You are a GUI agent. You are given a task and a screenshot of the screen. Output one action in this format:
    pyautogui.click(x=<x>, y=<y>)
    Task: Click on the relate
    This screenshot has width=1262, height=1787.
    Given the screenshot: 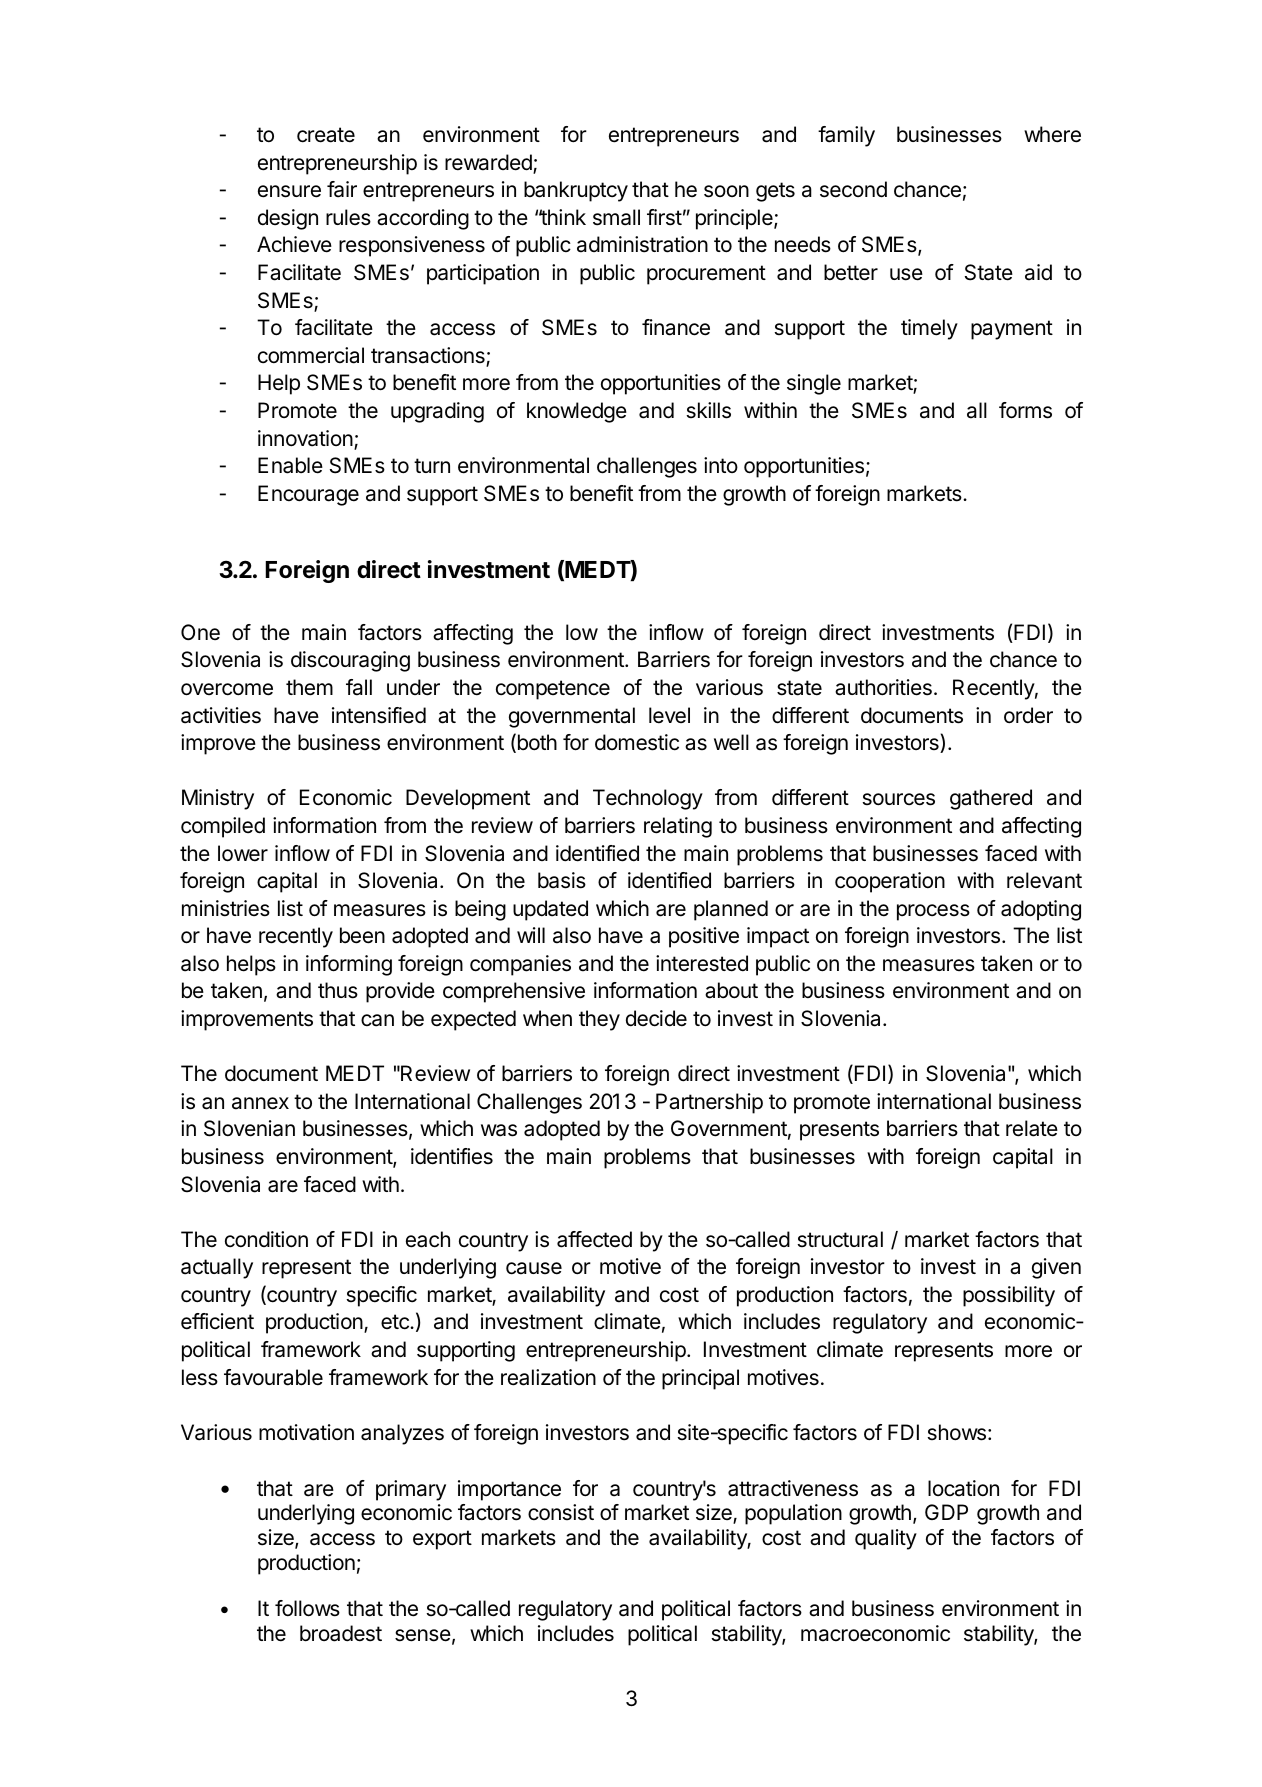 What is the action you would take?
    pyautogui.click(x=1032, y=1128)
